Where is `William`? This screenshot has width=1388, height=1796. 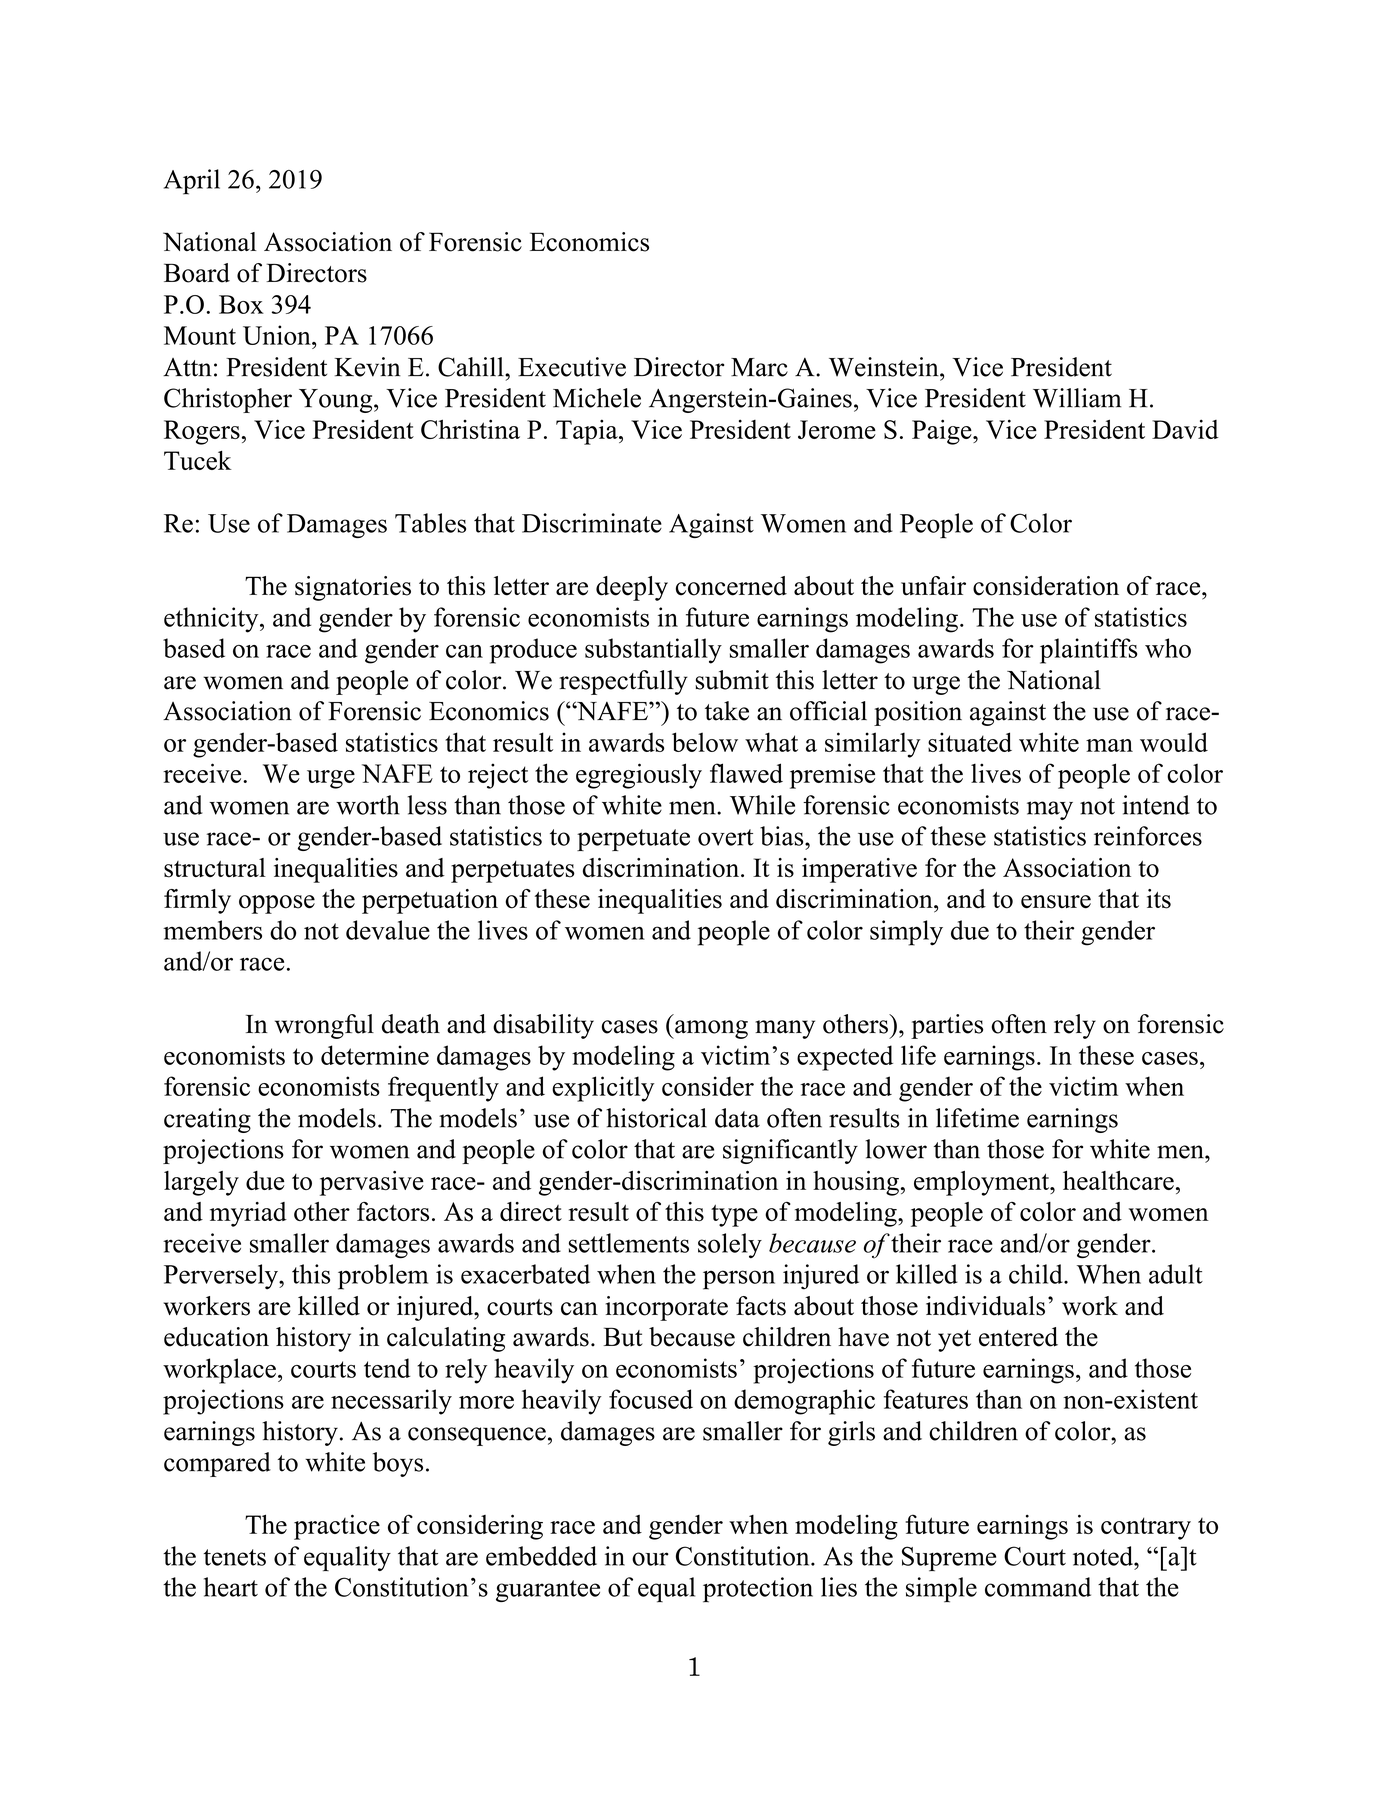
William is located at coordinates (1077, 398).
